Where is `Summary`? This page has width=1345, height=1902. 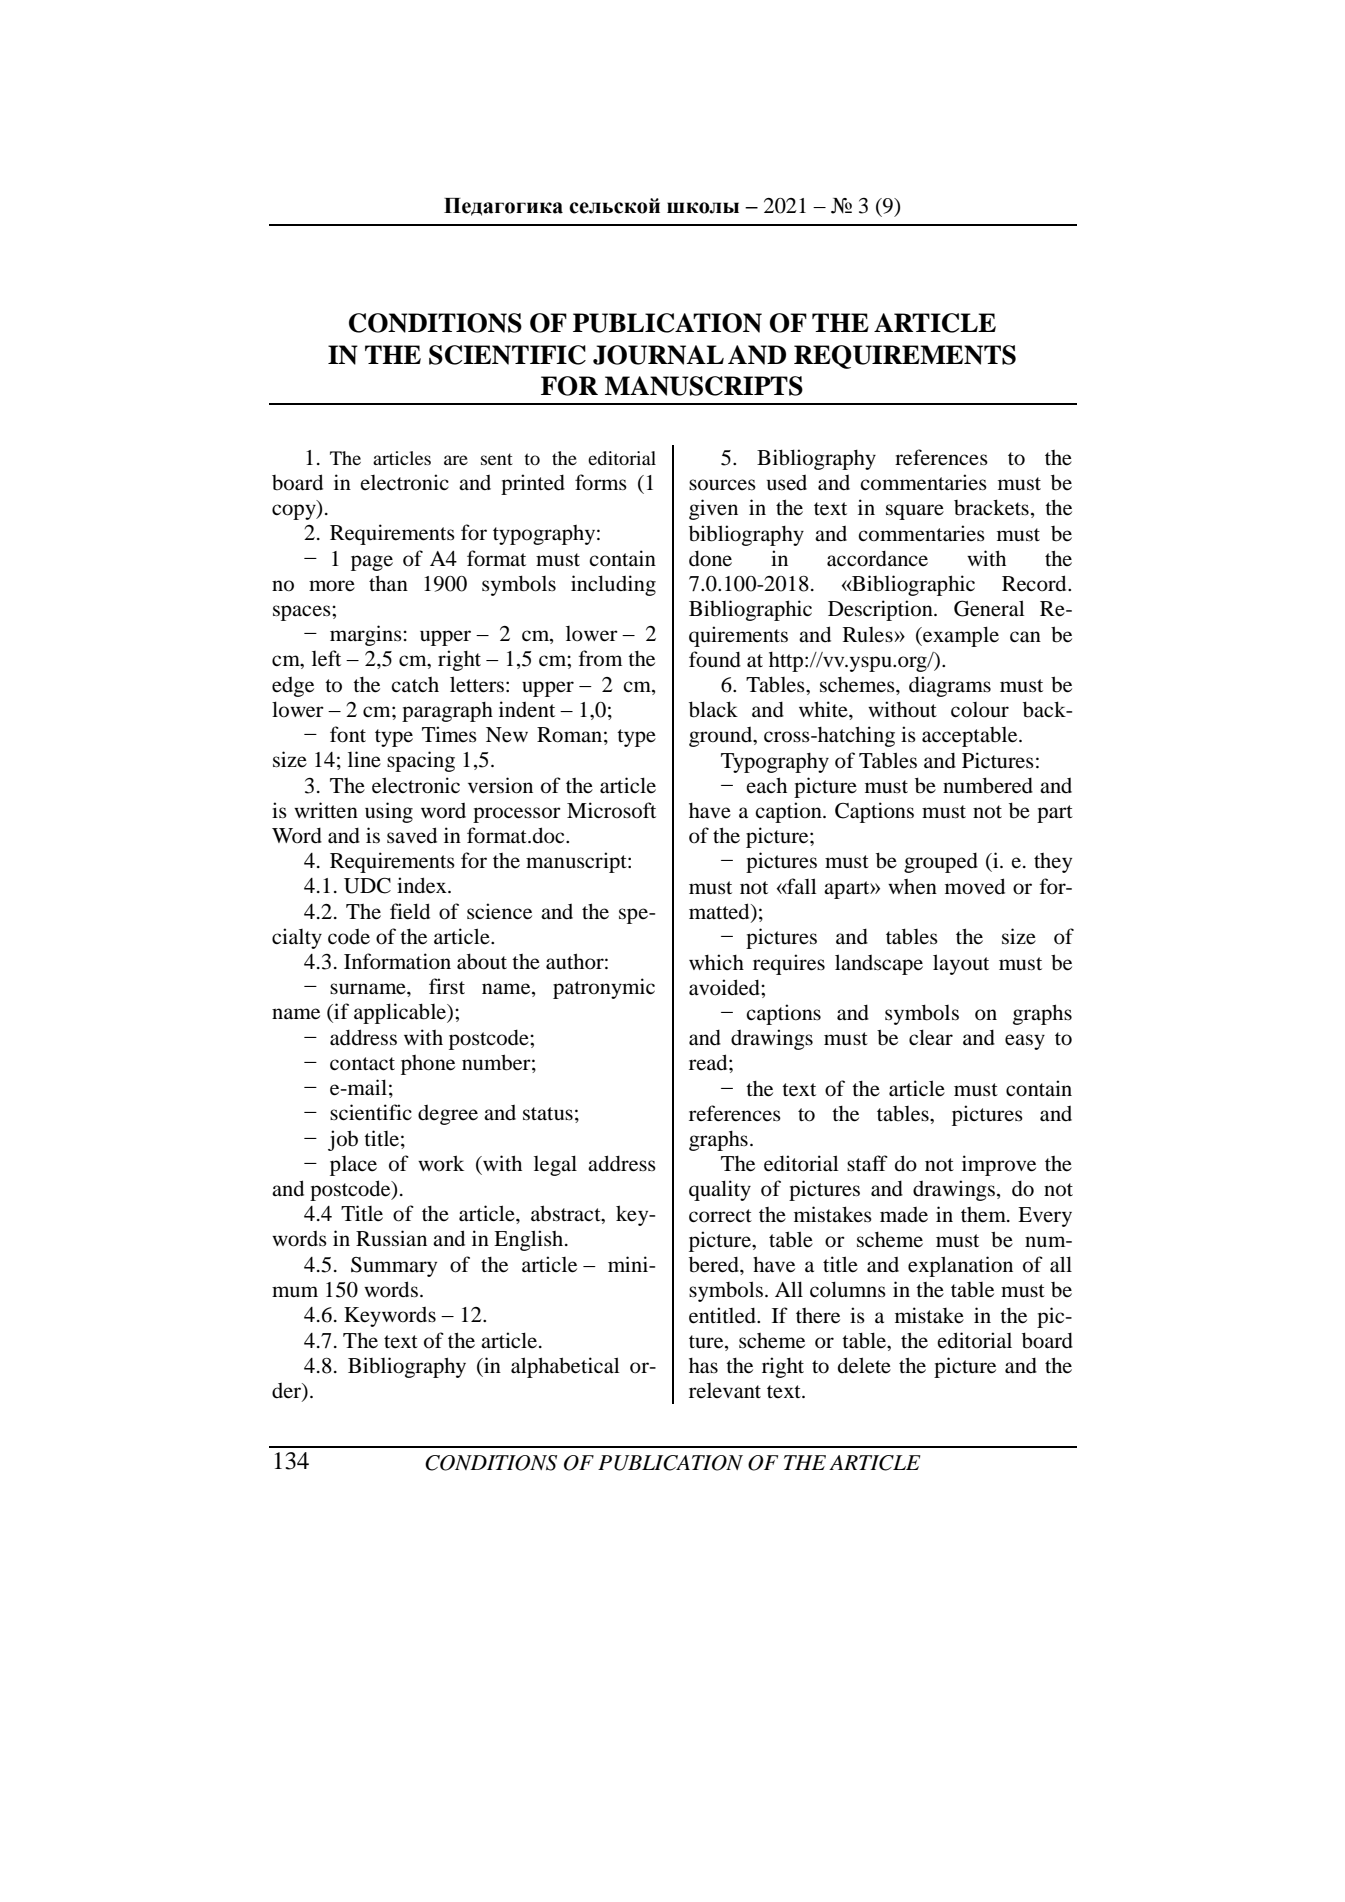
Summary is located at coordinates (394, 1267).
